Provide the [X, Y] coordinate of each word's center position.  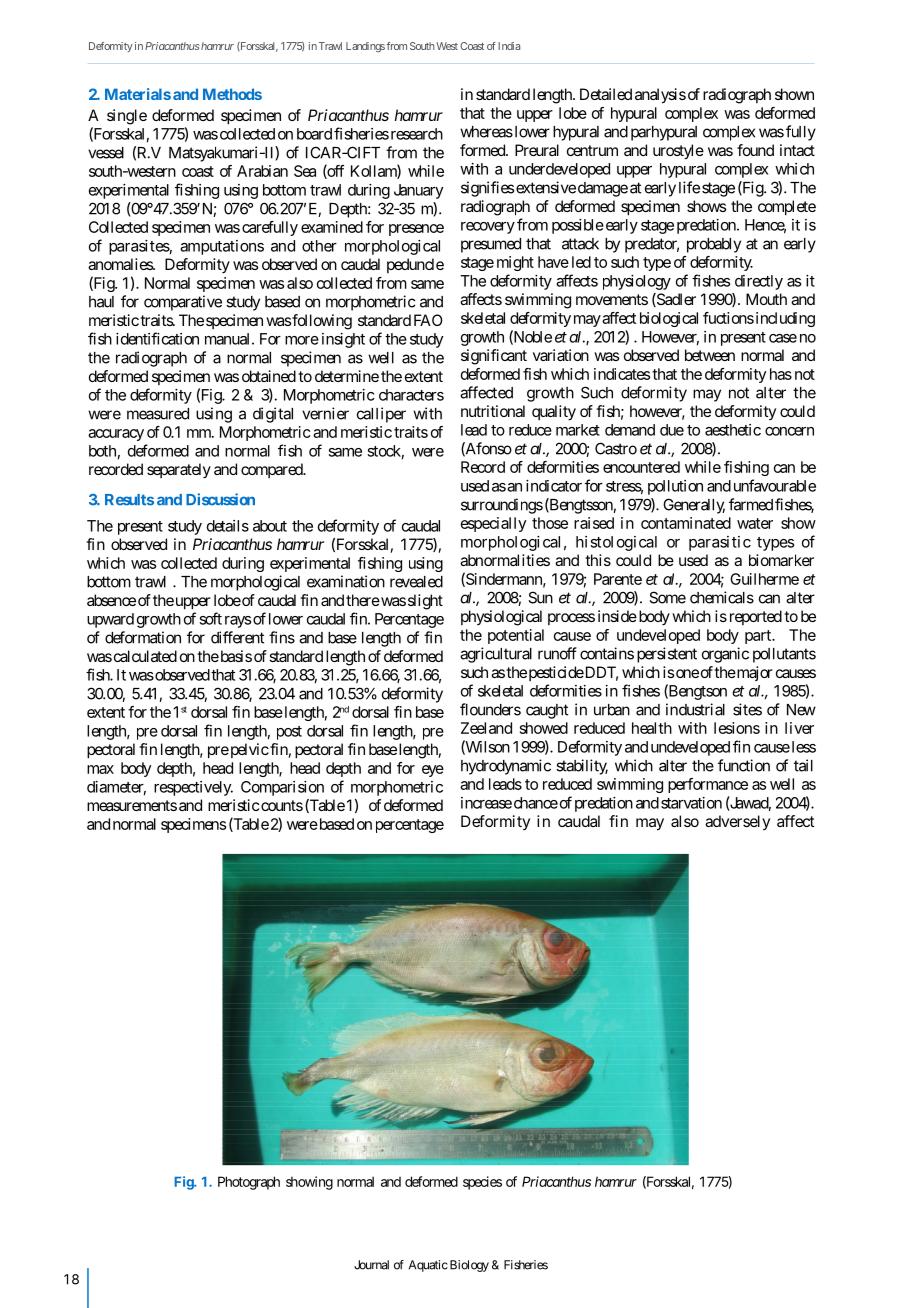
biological [669, 319]
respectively [193, 788]
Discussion [220, 499]
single [127, 117]
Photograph [249, 1183]
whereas [486, 132]
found [755, 150]
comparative [183, 303]
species [482, 1183]
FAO [428, 320]
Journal [371, 1265]
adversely [737, 822]
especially [493, 524]
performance [708, 785]
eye [433, 771]
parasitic [720, 543]
